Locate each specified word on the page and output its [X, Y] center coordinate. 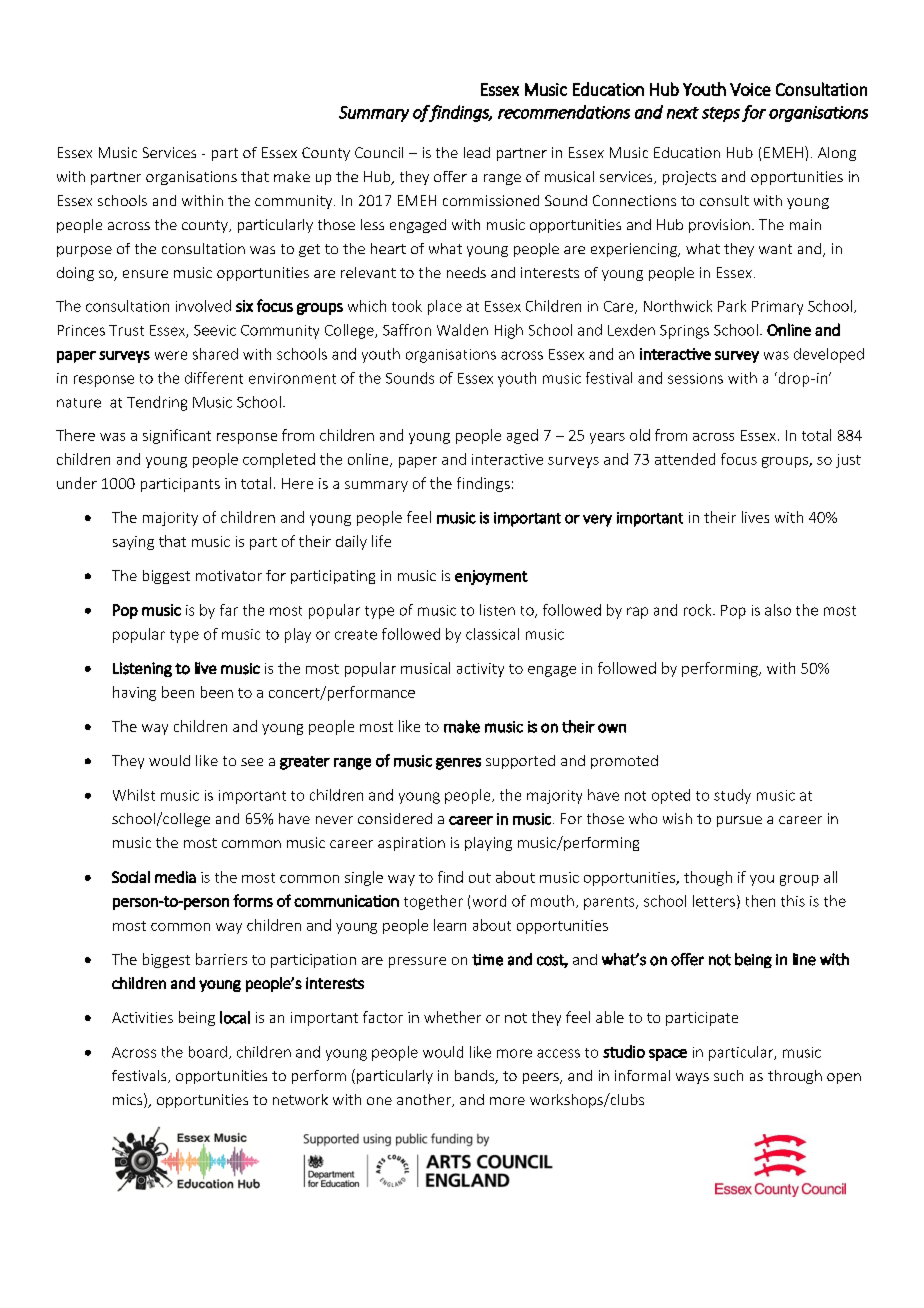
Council [379, 152]
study [732, 796]
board [208, 1052]
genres [458, 764]
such [728, 1075]
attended [685, 459]
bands [475, 1077]
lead [477, 152]
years [607, 438]
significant [177, 436]
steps [721, 114]
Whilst [134, 795]
